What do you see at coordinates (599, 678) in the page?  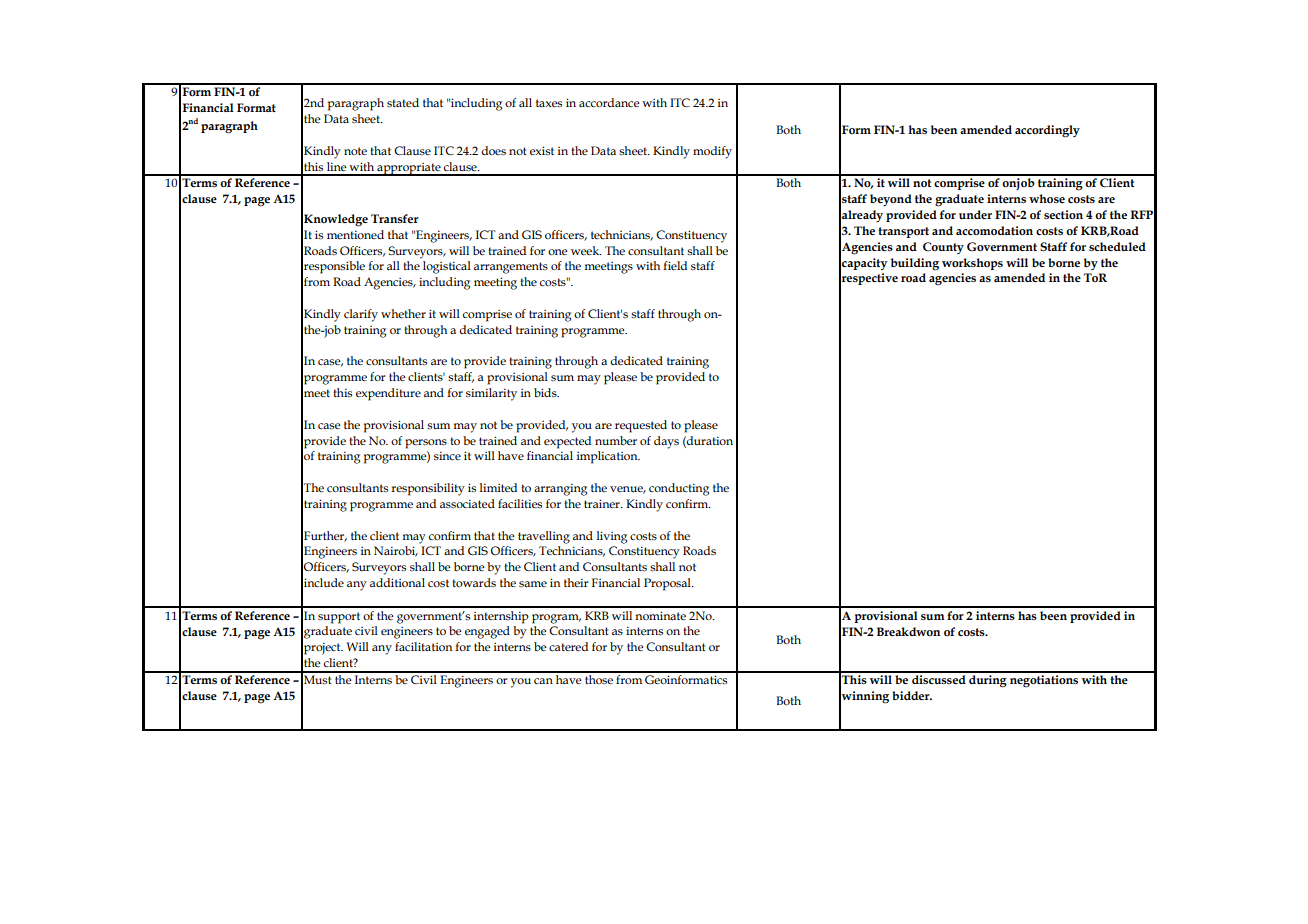 I see `those` at bounding box center [599, 678].
